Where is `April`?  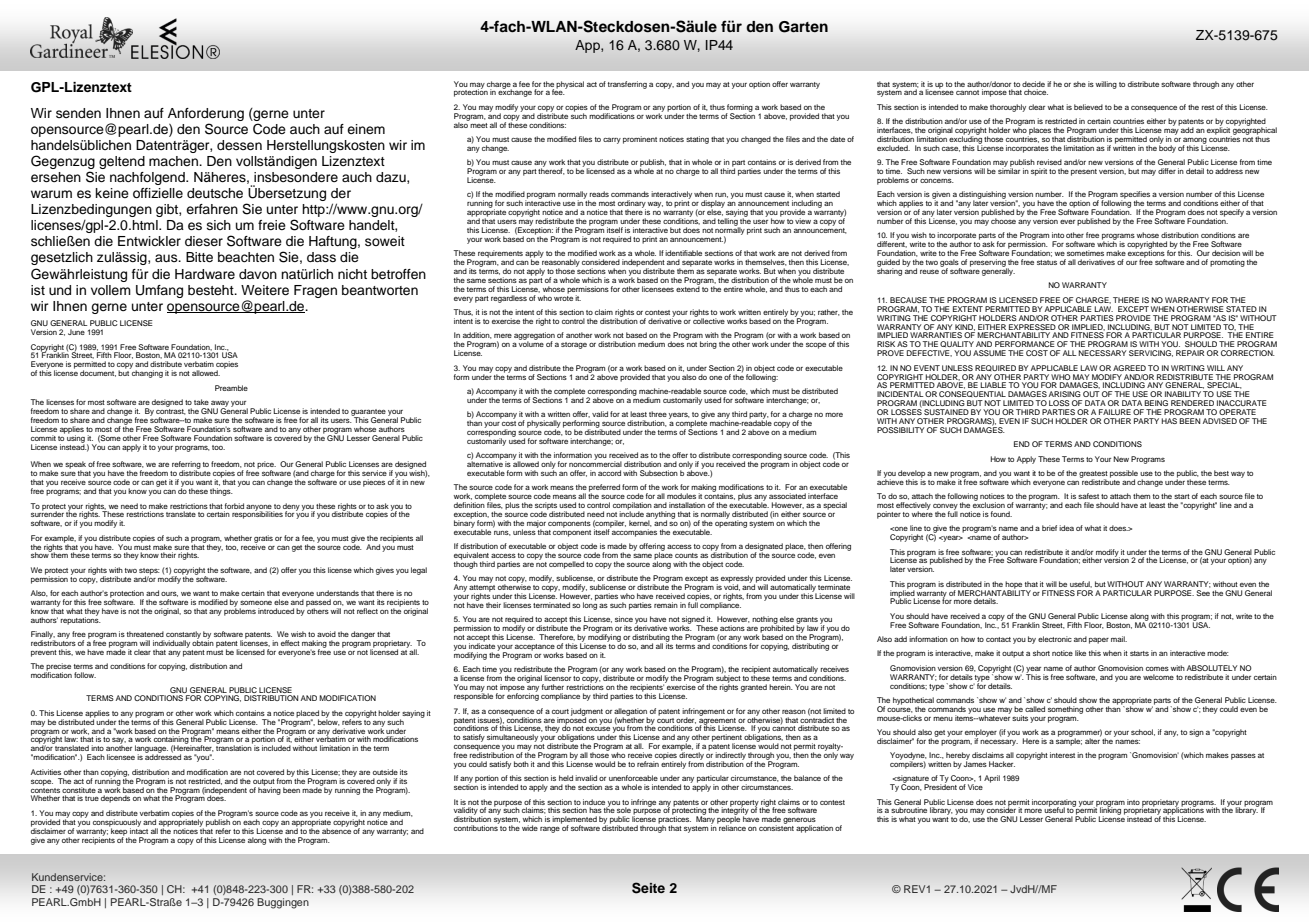
April is located at coordinates (992, 779).
